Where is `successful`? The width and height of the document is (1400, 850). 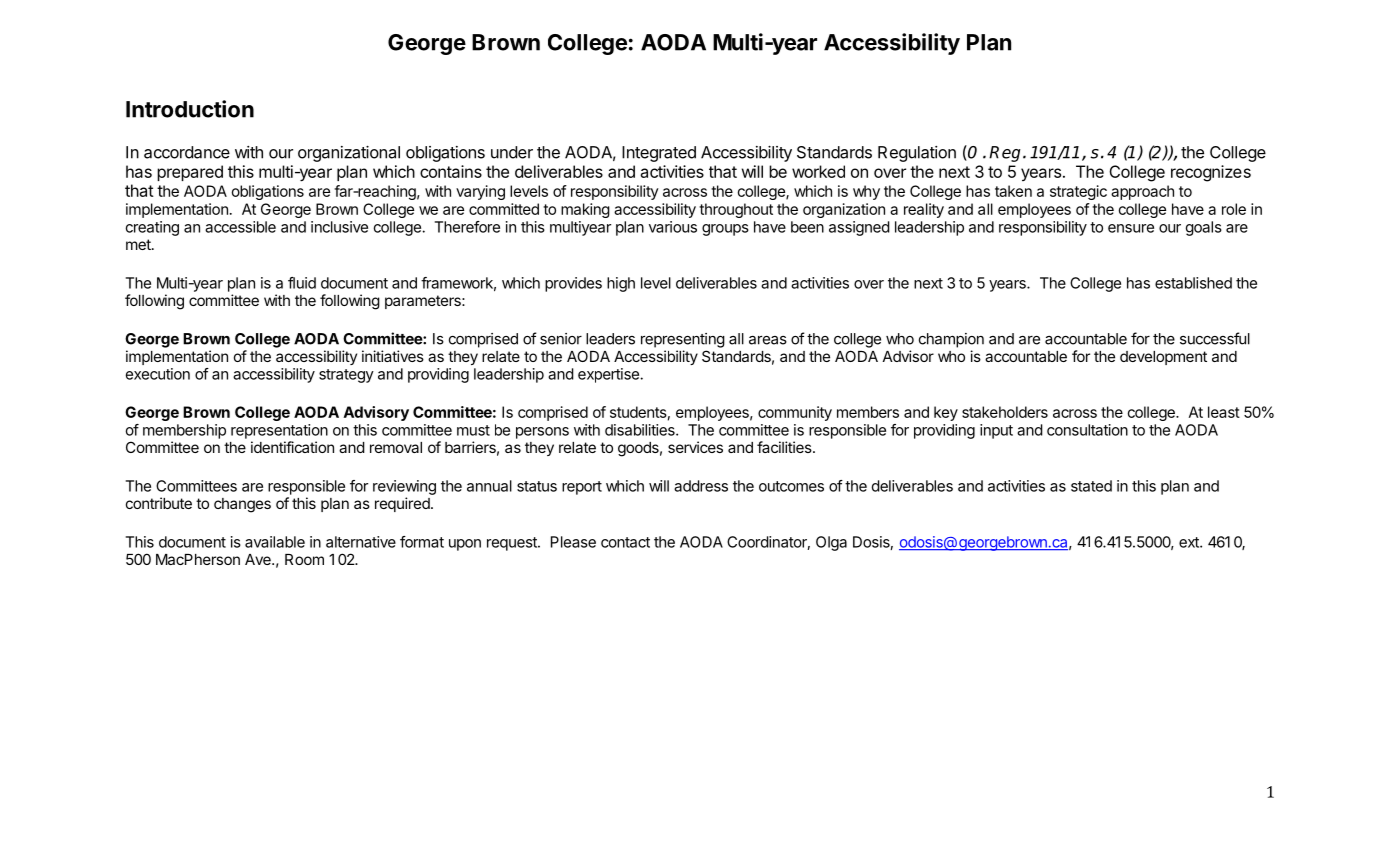
successful is located at coordinates (1215, 338).
